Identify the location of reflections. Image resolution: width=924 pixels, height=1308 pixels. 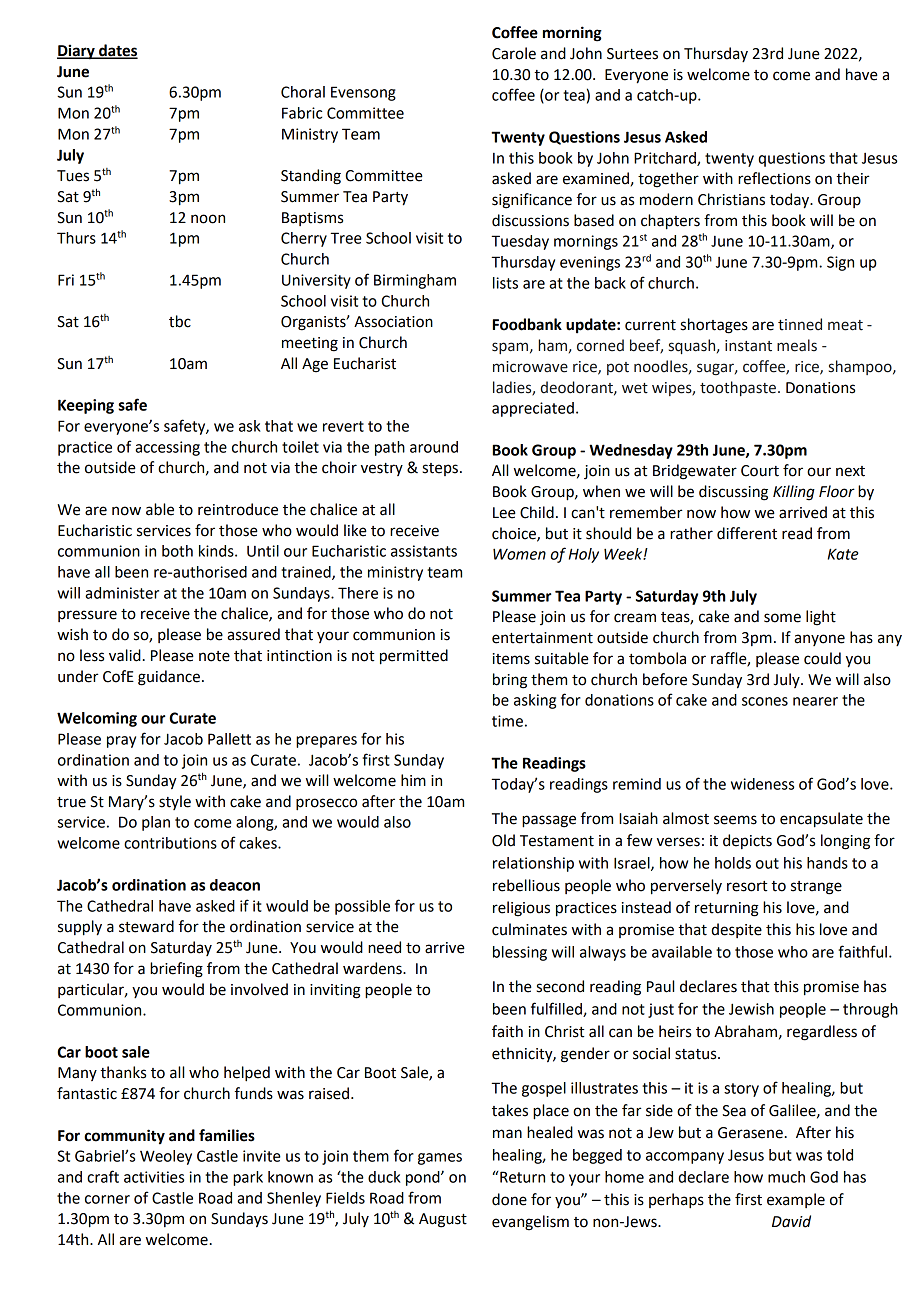
(774, 178).
